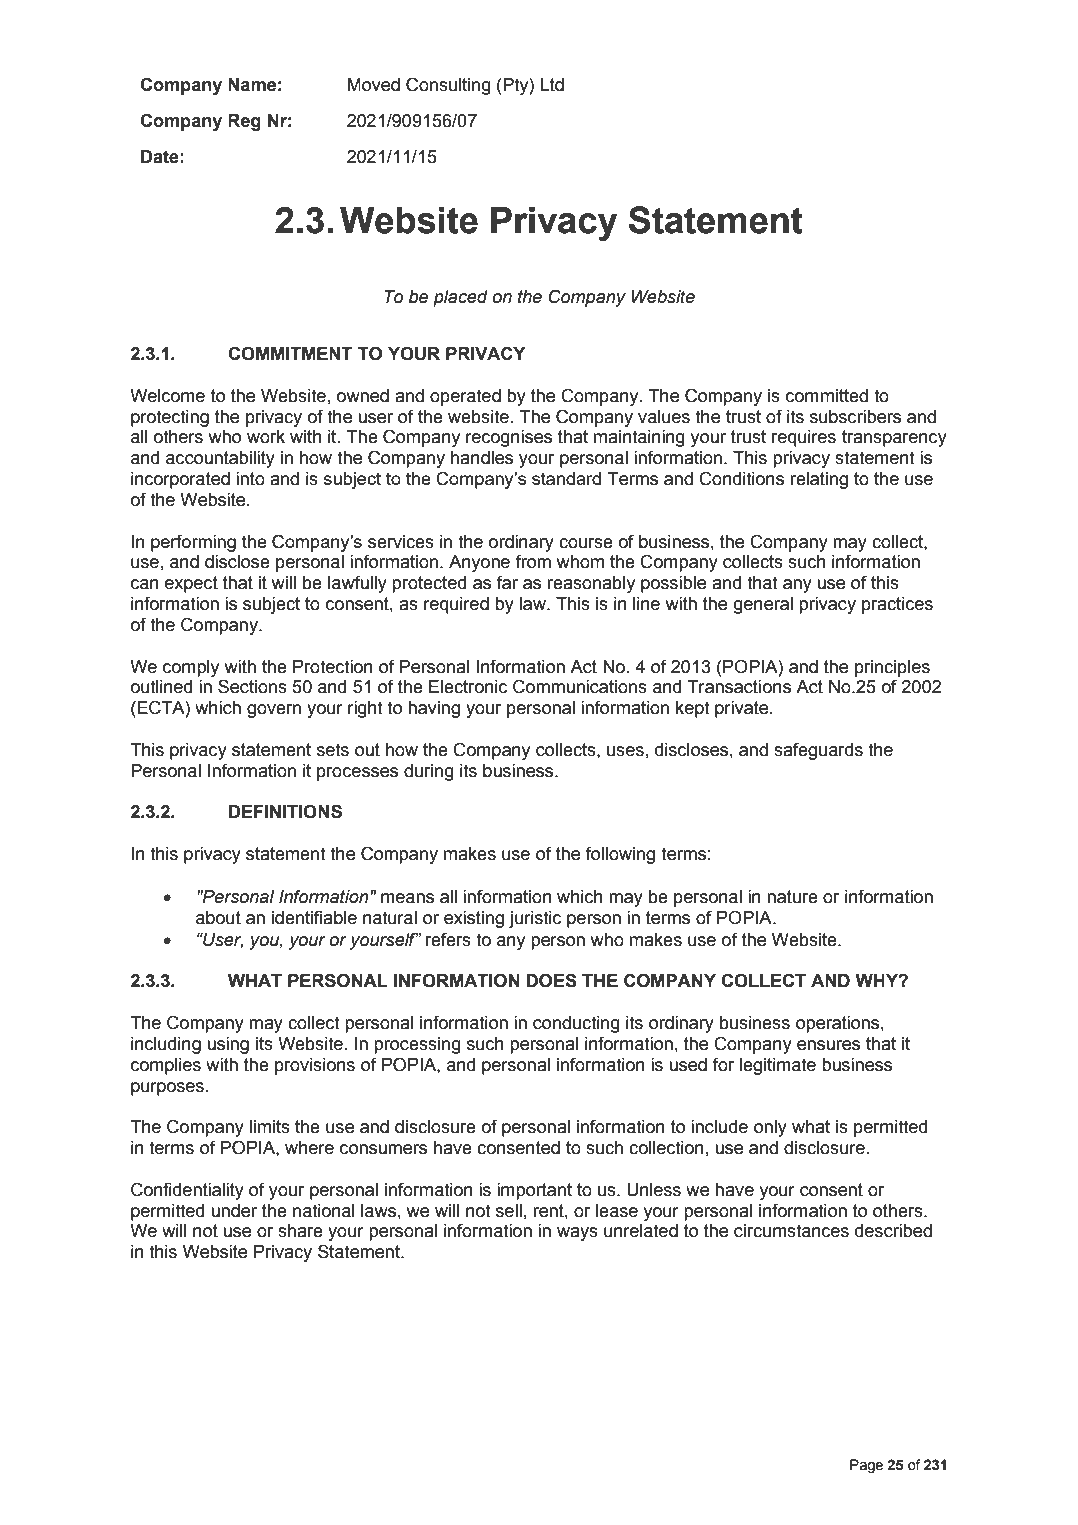 This screenshot has height=1525, width=1078. I want to click on recognises, so click(509, 438).
